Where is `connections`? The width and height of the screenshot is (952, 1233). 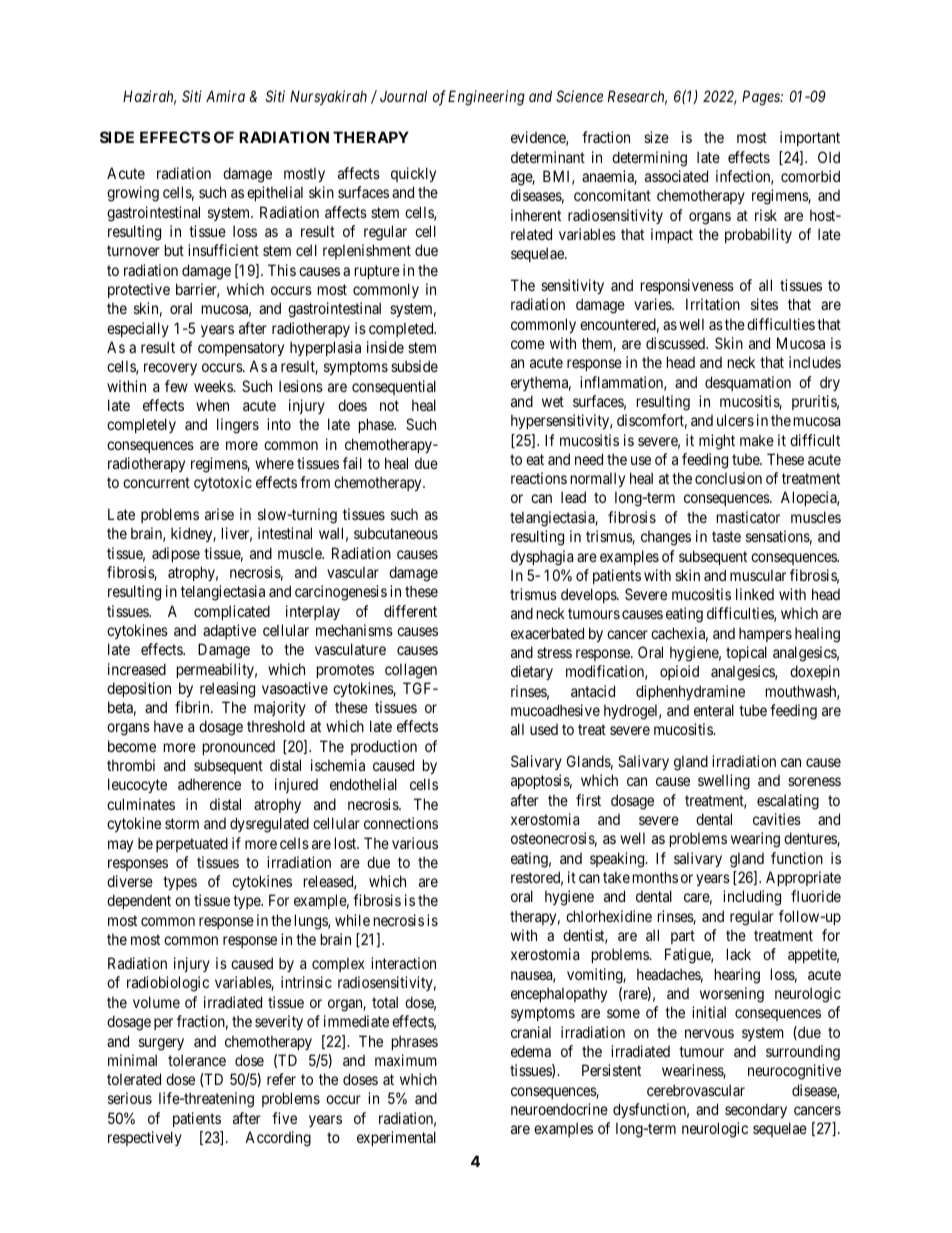
connections is located at coordinates (401, 823).
